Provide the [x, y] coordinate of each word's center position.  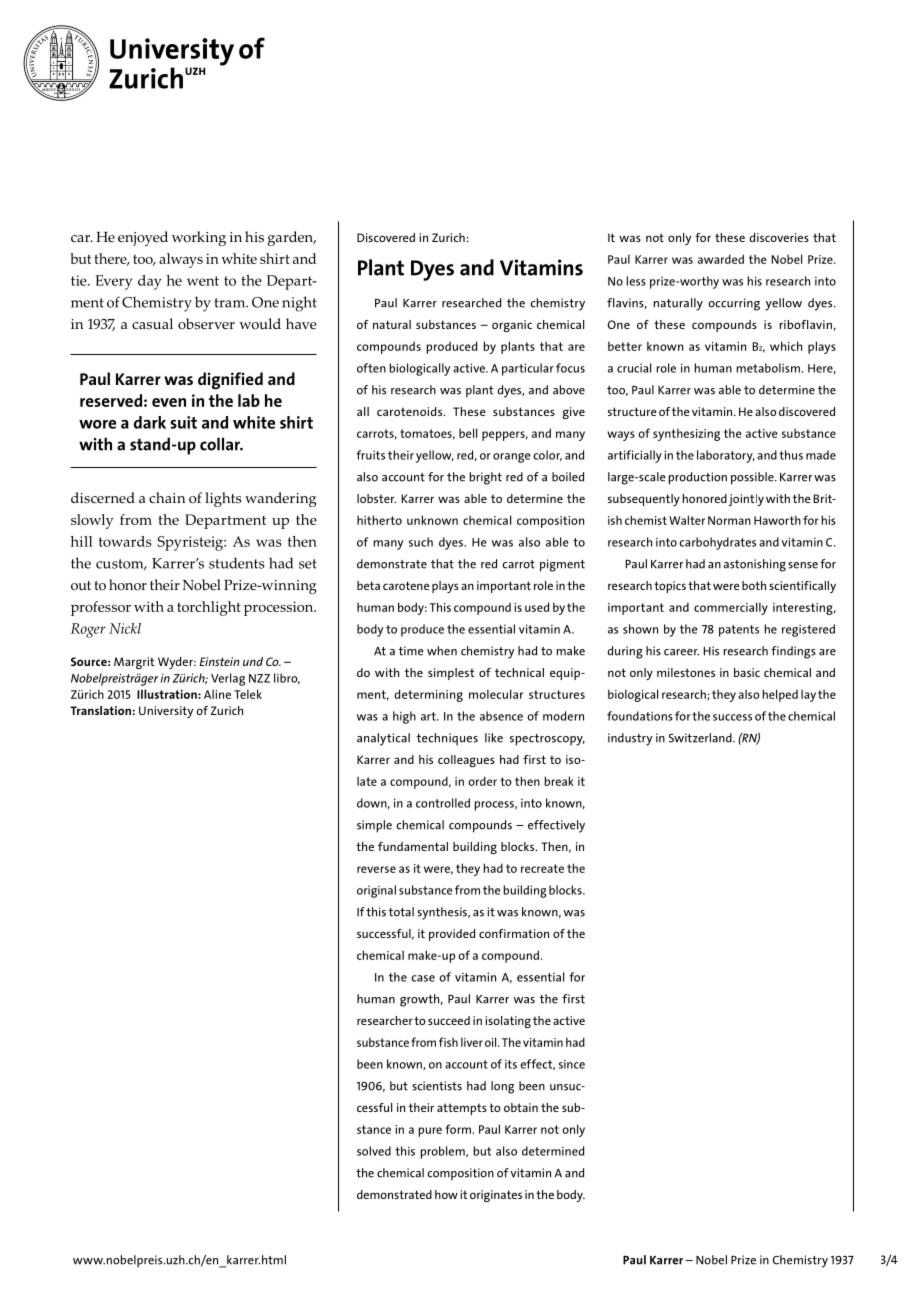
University [166, 712]
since [572, 1064]
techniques [447, 739]
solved [374, 1151]
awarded [721, 259]
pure [430, 1132]
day [149, 282]
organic [512, 326]
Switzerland [701, 738]
